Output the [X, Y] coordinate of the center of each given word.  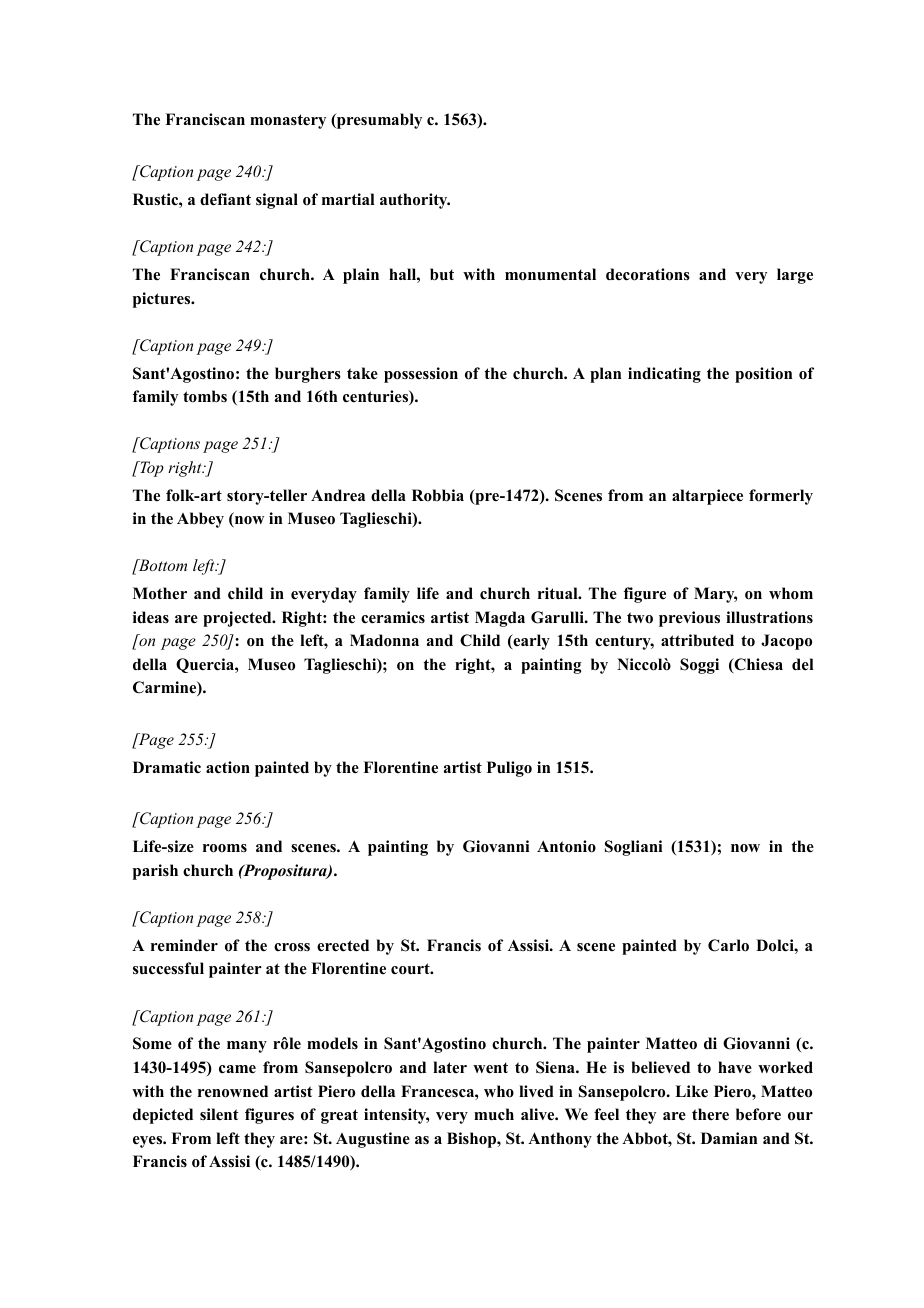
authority [415, 201]
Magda [500, 619]
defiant [225, 199]
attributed [697, 640]
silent [219, 1114]
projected [238, 619]
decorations [648, 274]
